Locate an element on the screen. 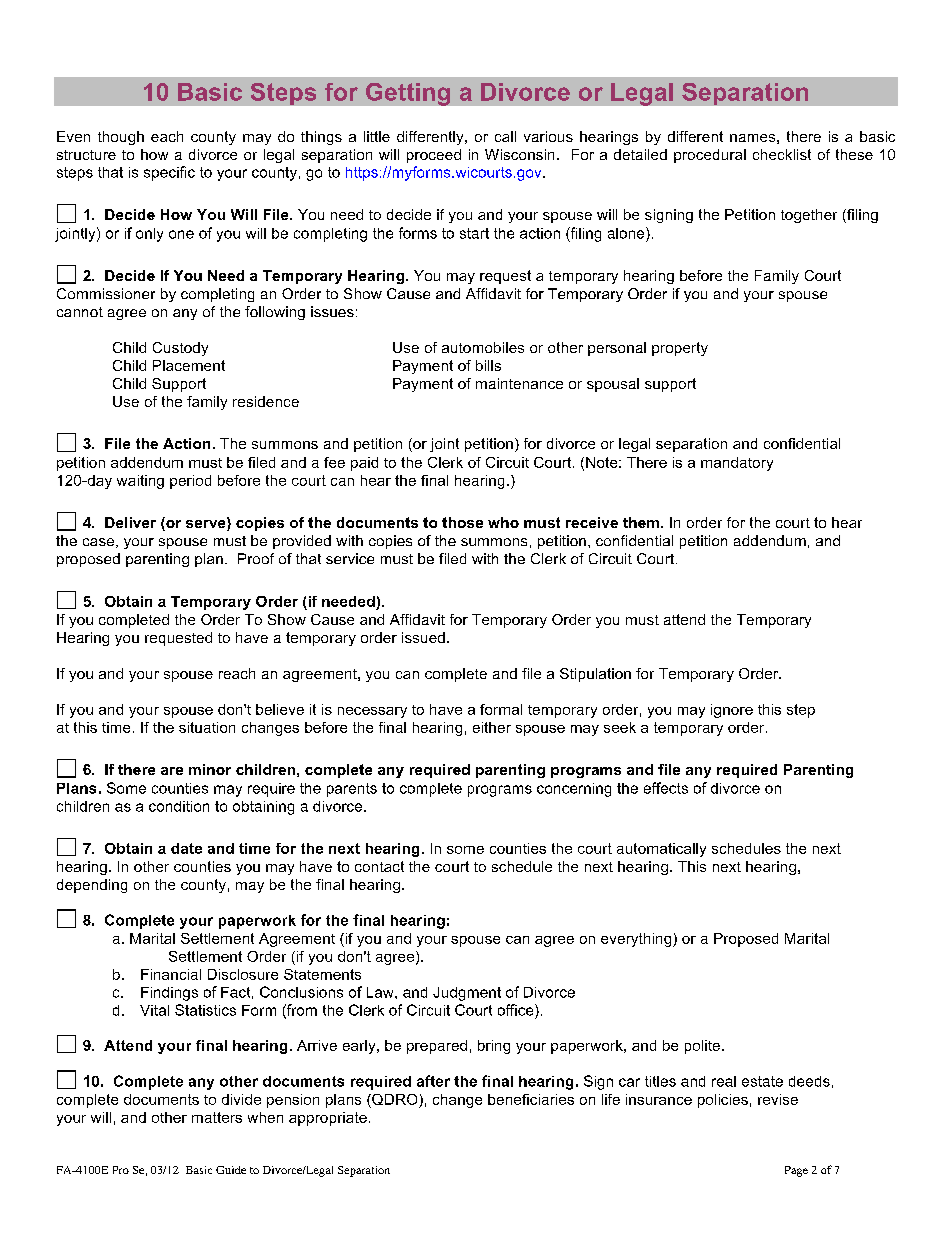 The height and width of the screenshot is (1233, 952). matters is located at coordinates (217, 1117).
